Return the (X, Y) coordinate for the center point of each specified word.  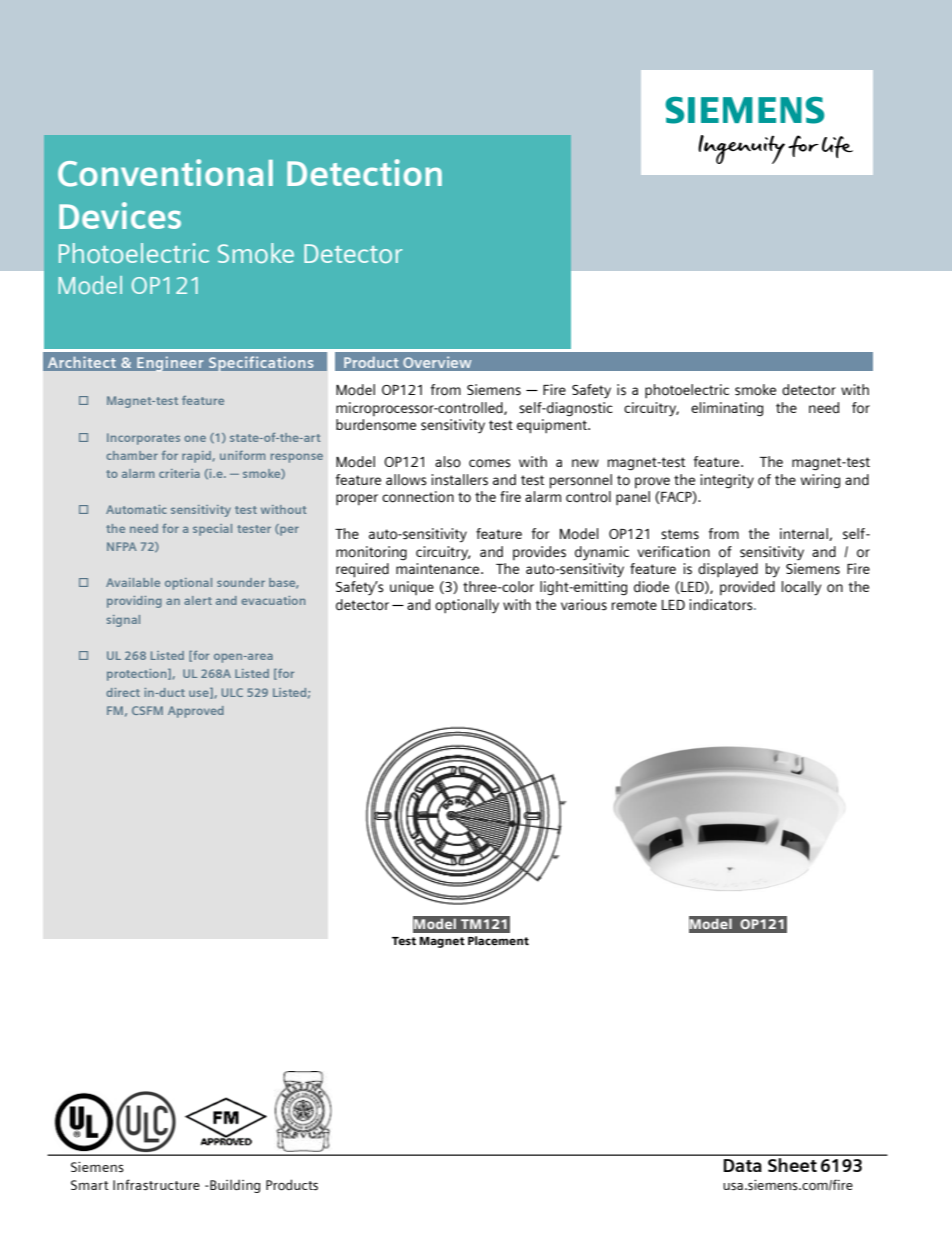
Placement (498, 940)
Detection (364, 172)
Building (234, 1186)
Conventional (165, 173)
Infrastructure (156, 1185)
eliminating (727, 409)
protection (138, 675)
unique (412, 588)
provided (747, 588)
